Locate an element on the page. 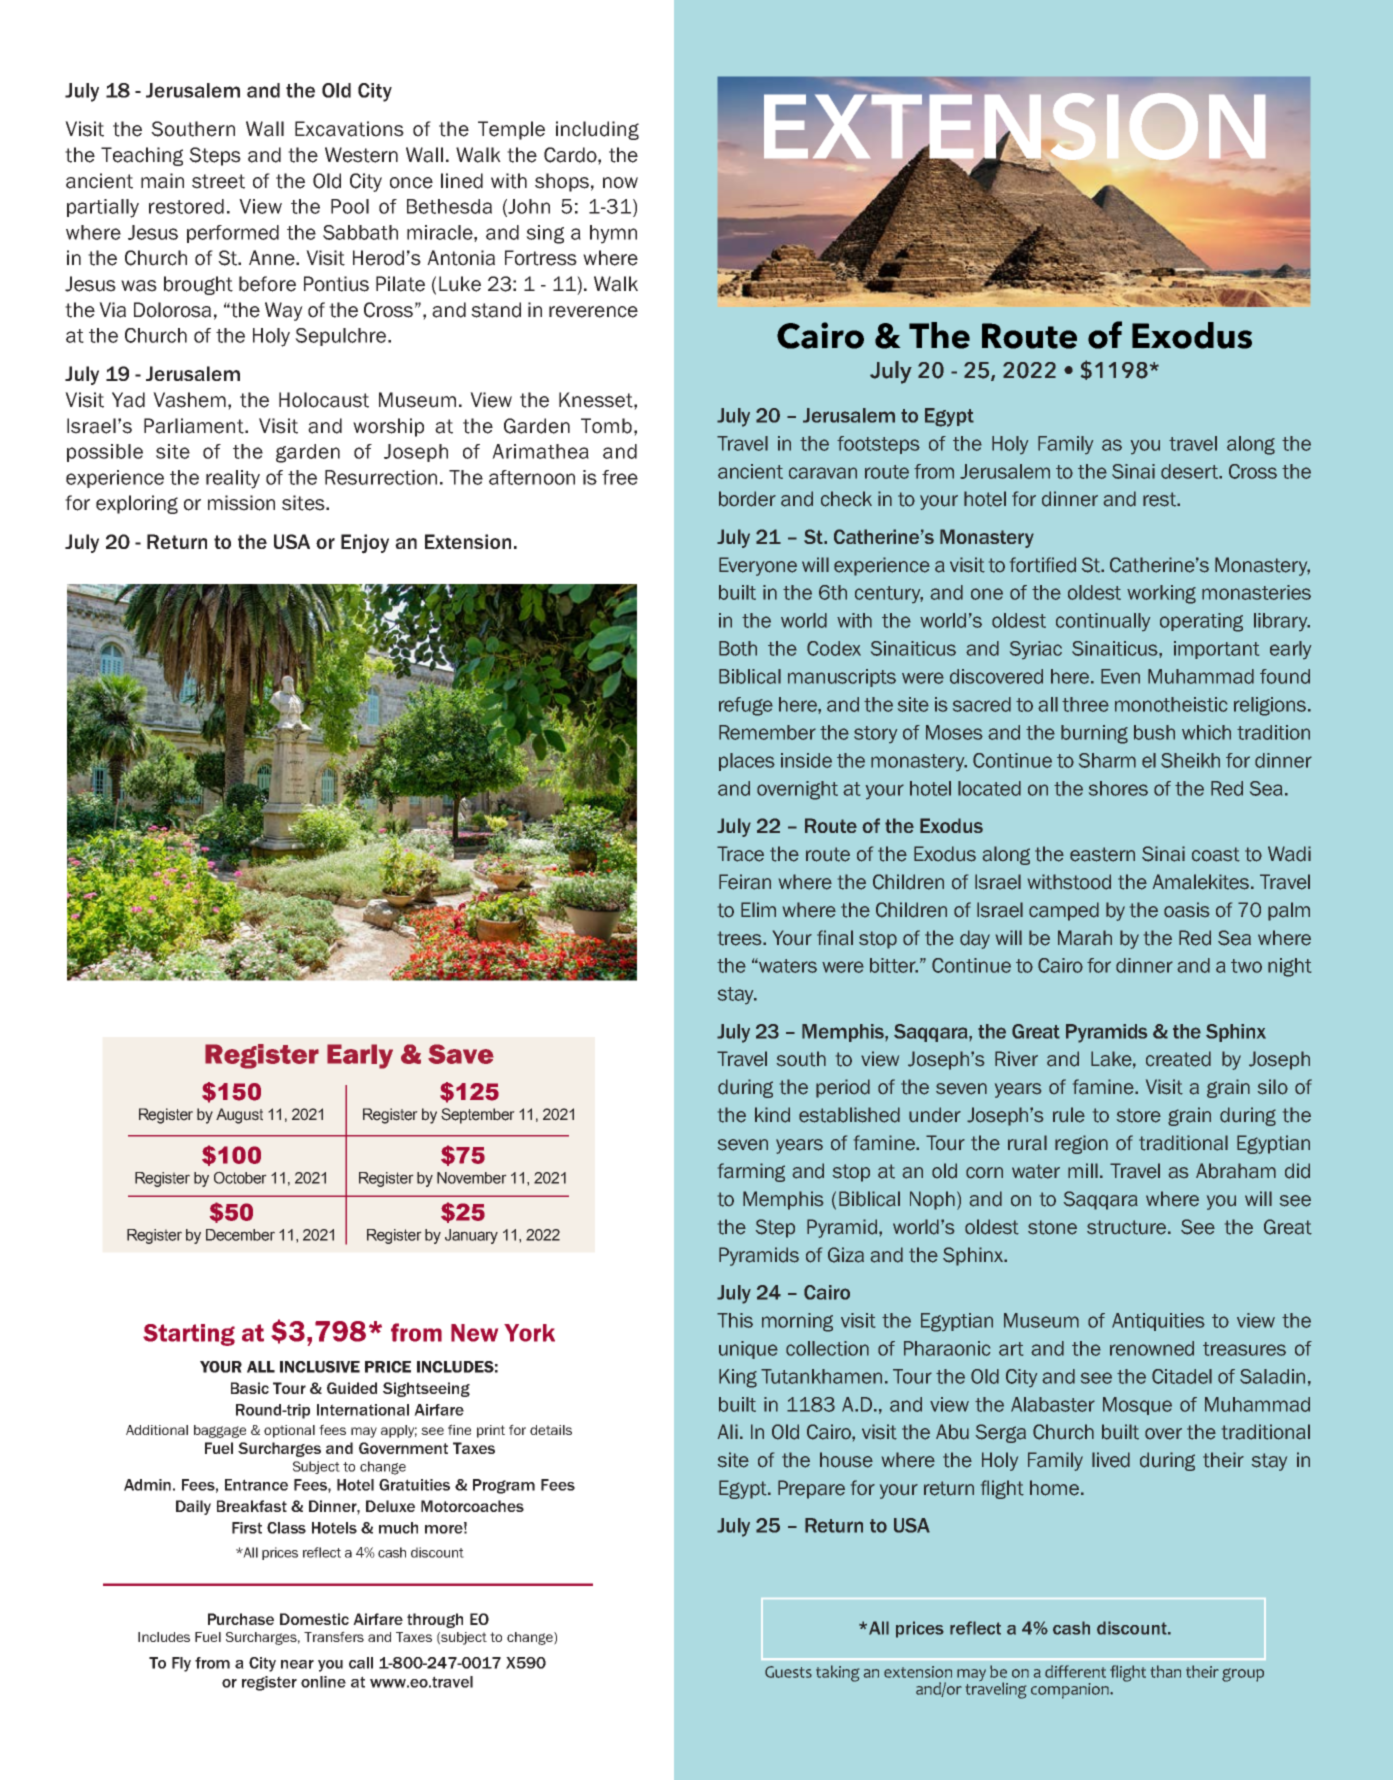 The height and width of the document is (1780, 1393). region is located at coordinates (1081, 1144).
